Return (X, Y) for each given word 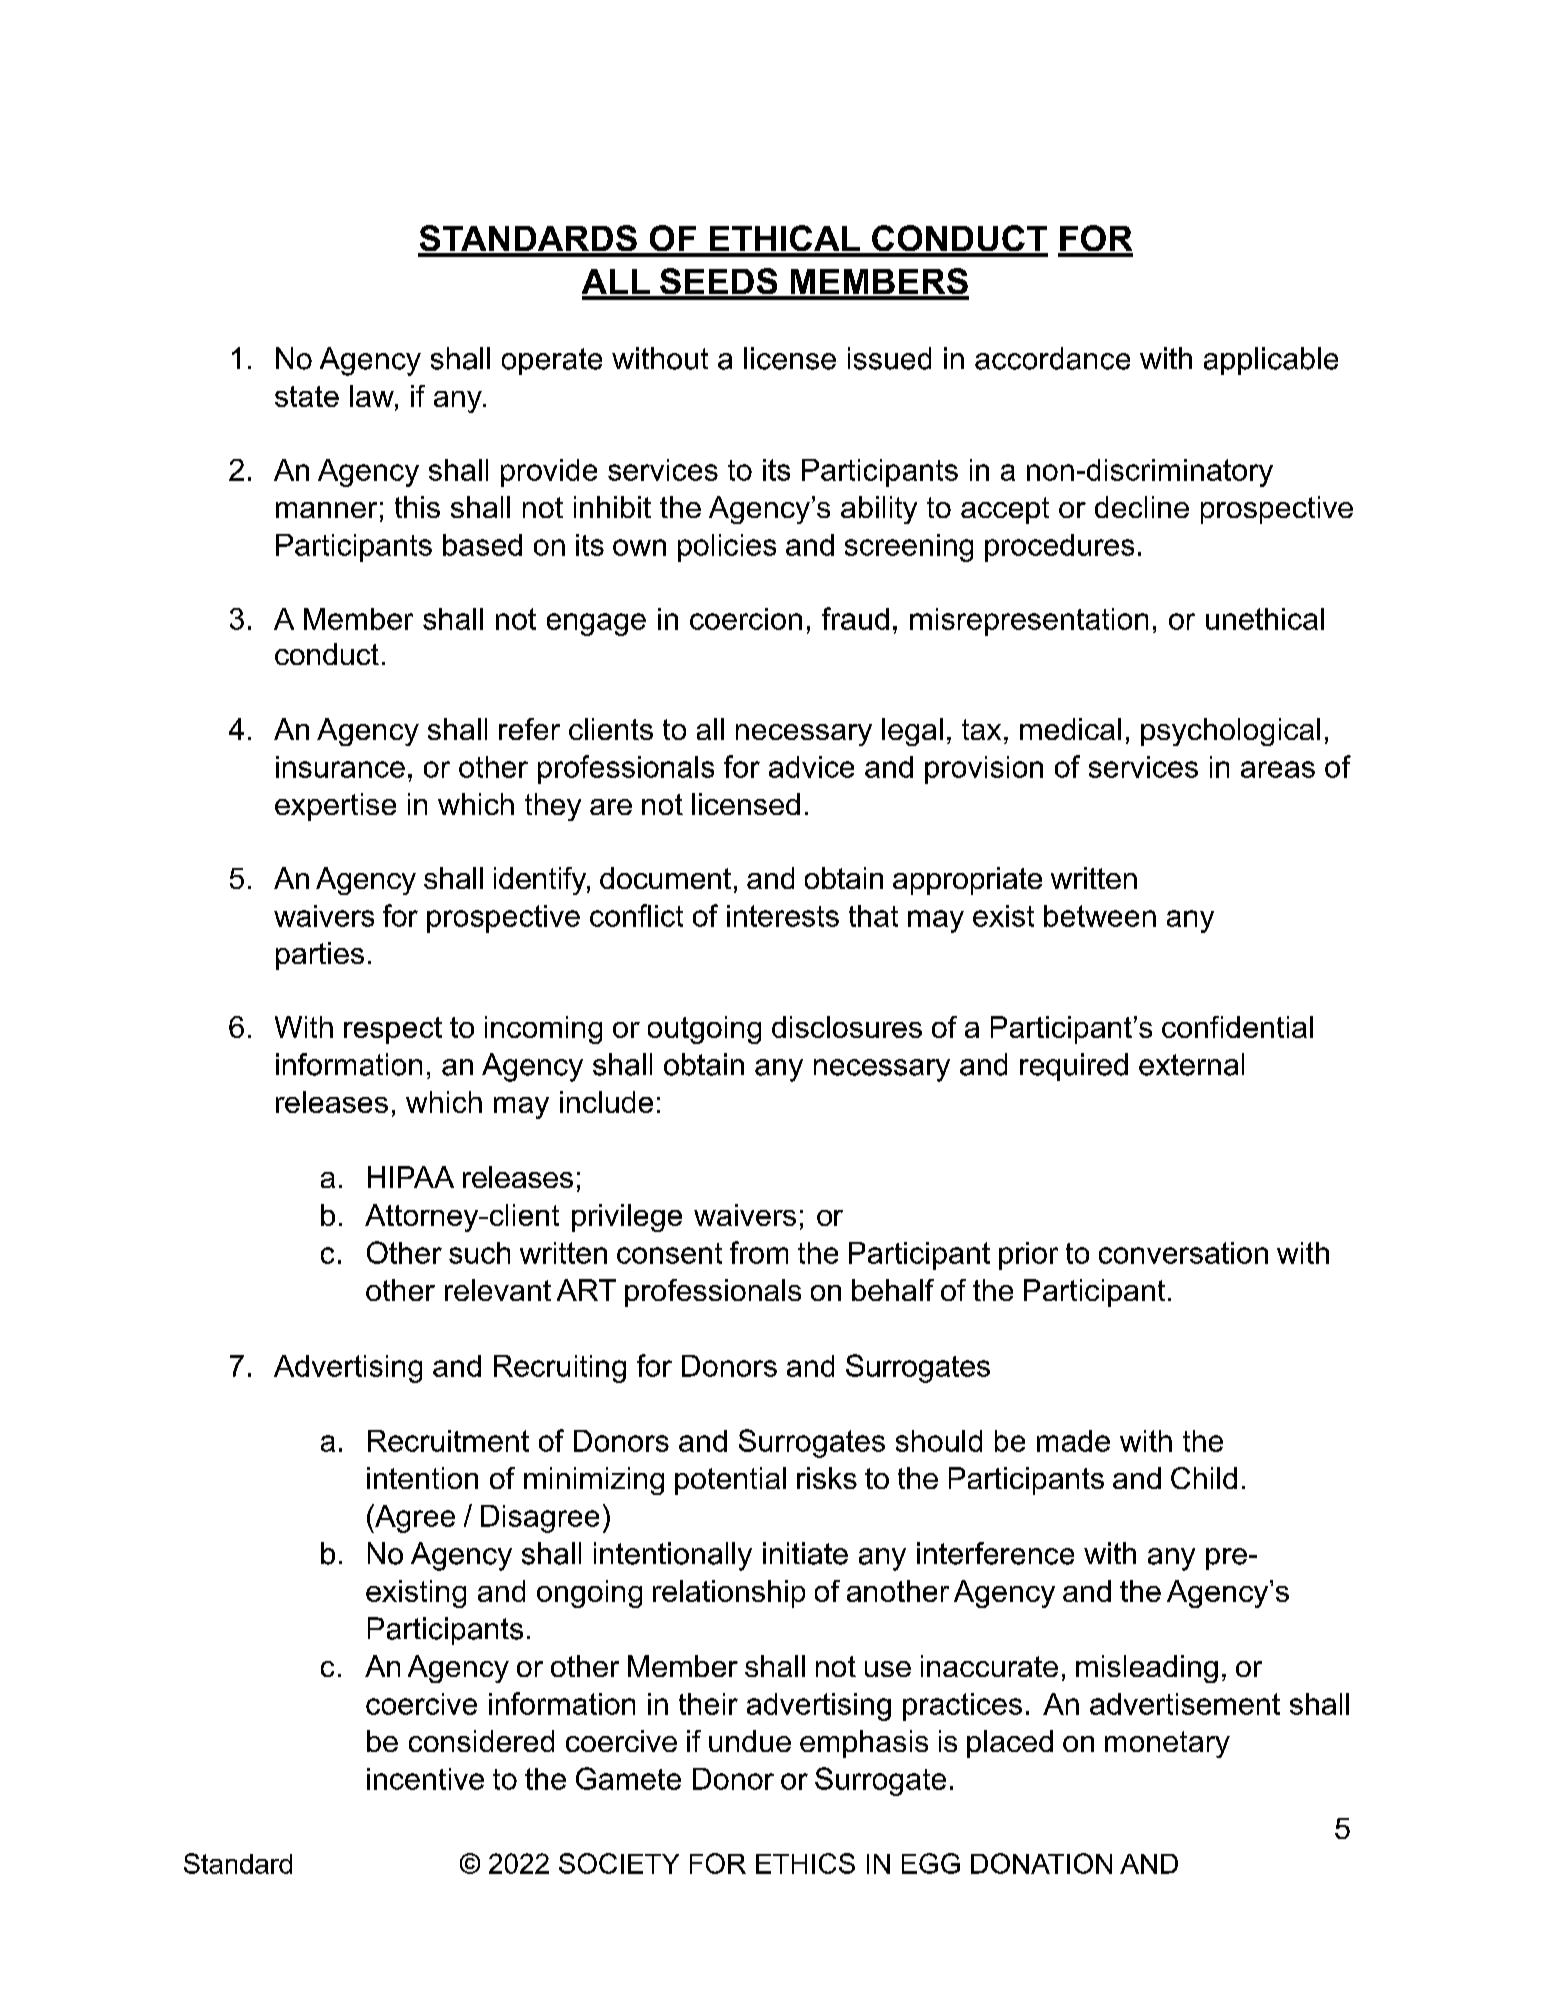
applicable (1271, 361)
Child (1204, 1478)
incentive (425, 1779)
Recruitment (448, 1441)
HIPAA (411, 1177)
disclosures (847, 1027)
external (1191, 1064)
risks (827, 1478)
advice (811, 767)
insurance (340, 767)
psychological (1230, 732)
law (373, 396)
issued (889, 358)
